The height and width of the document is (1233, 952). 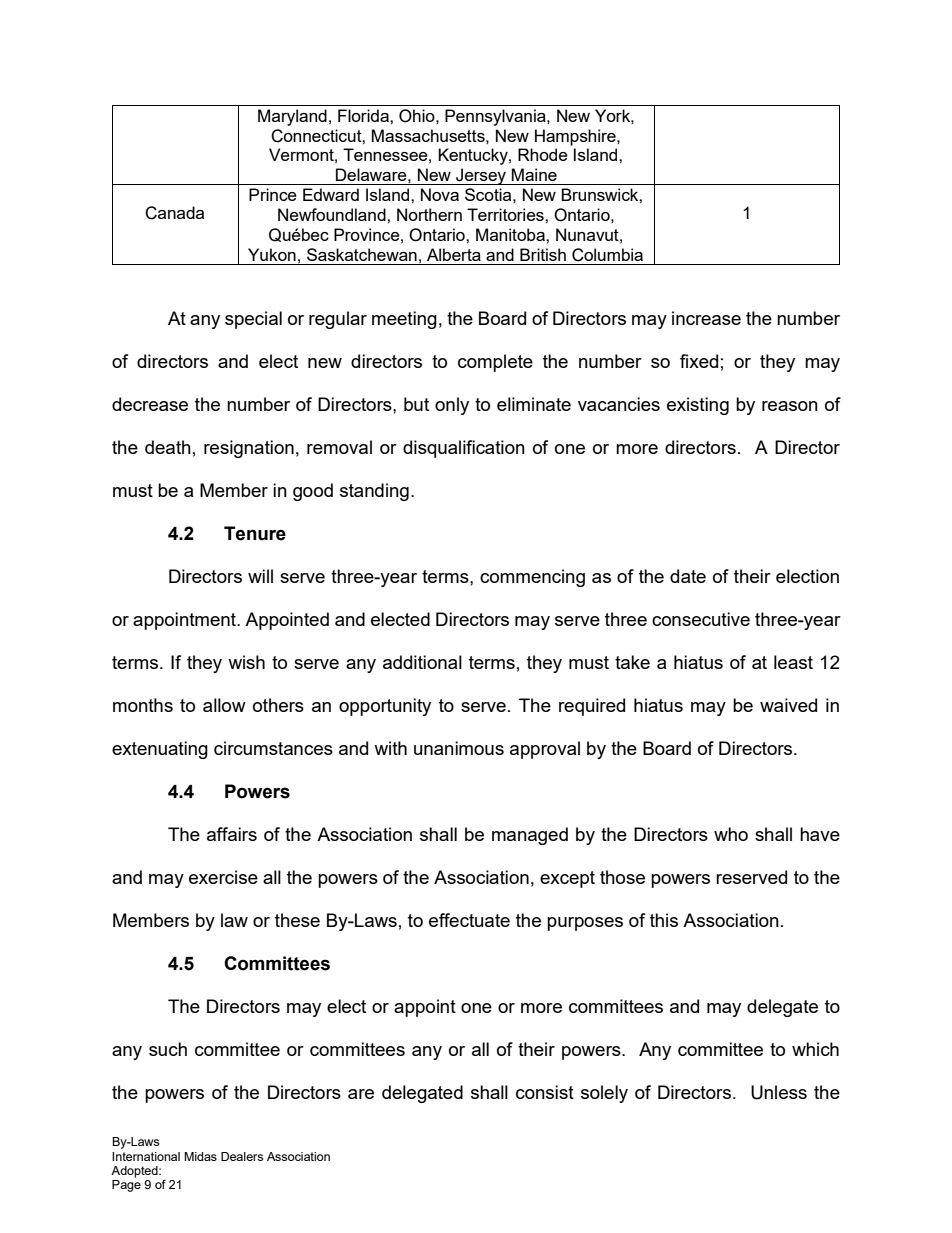 What do you see at coordinates (200, 1156) in the document?
I see `Midas` at bounding box center [200, 1156].
